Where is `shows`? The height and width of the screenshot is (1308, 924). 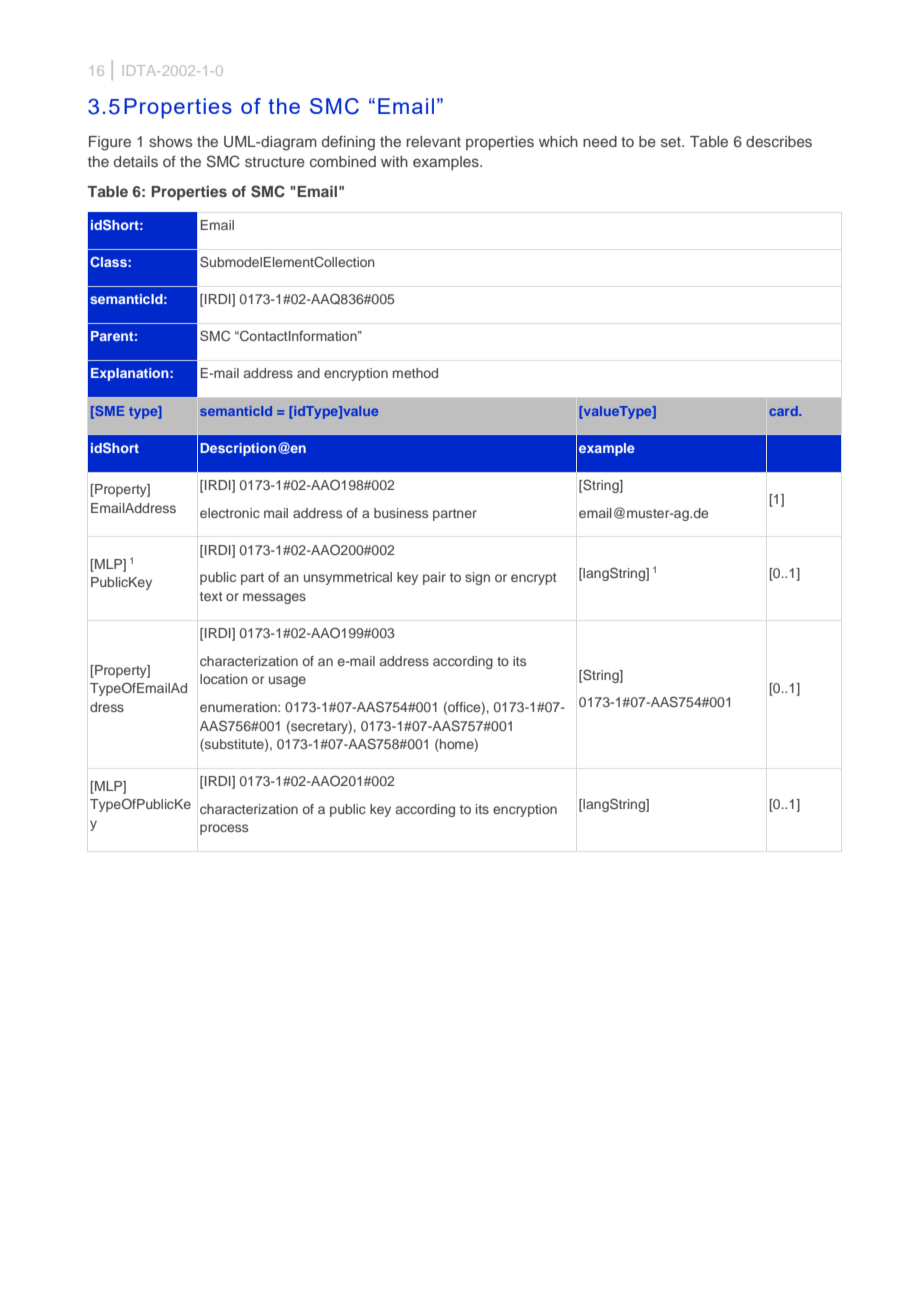
shows is located at coordinates (170, 141).
